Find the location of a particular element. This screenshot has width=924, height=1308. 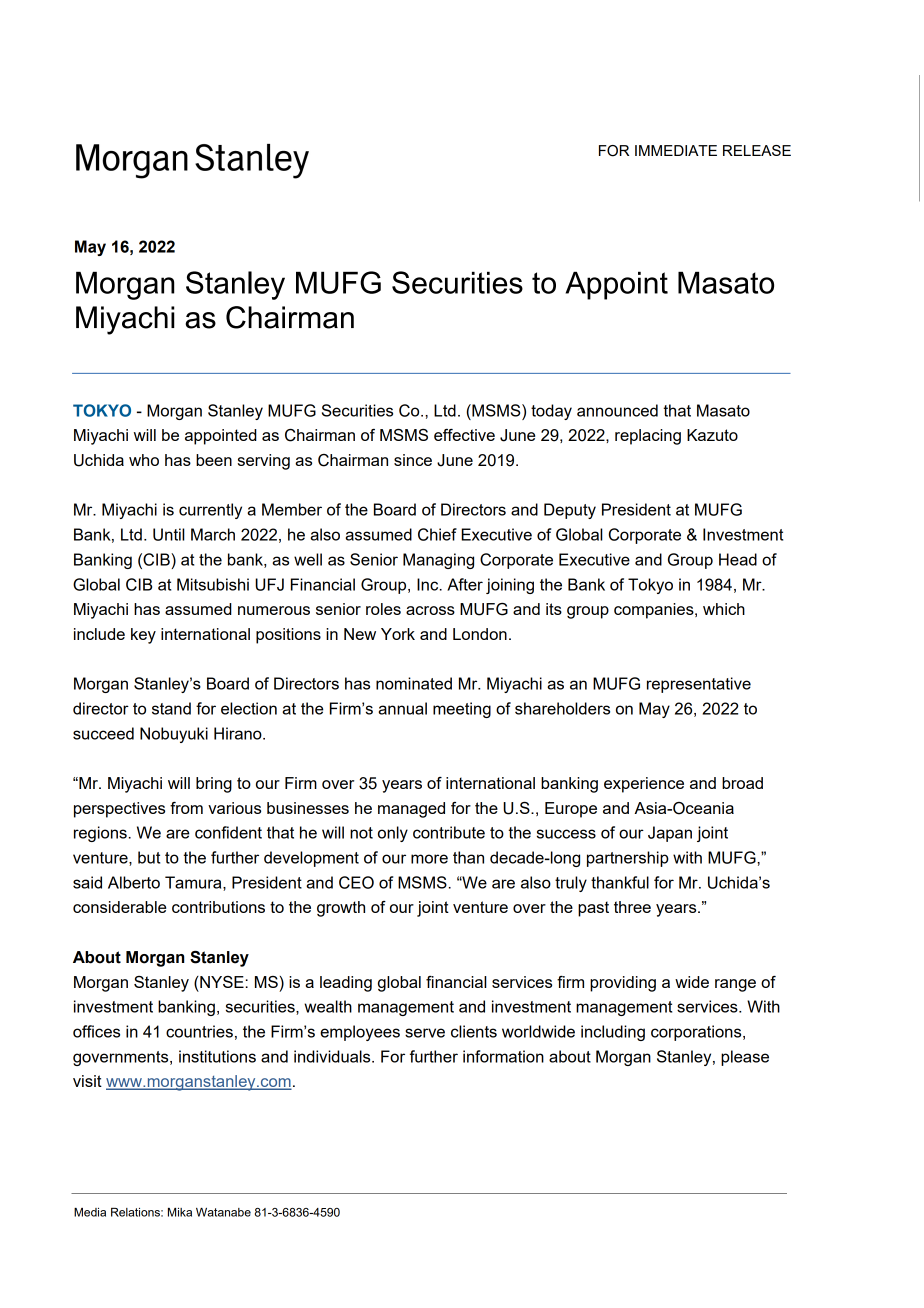

today is located at coordinates (551, 412).
